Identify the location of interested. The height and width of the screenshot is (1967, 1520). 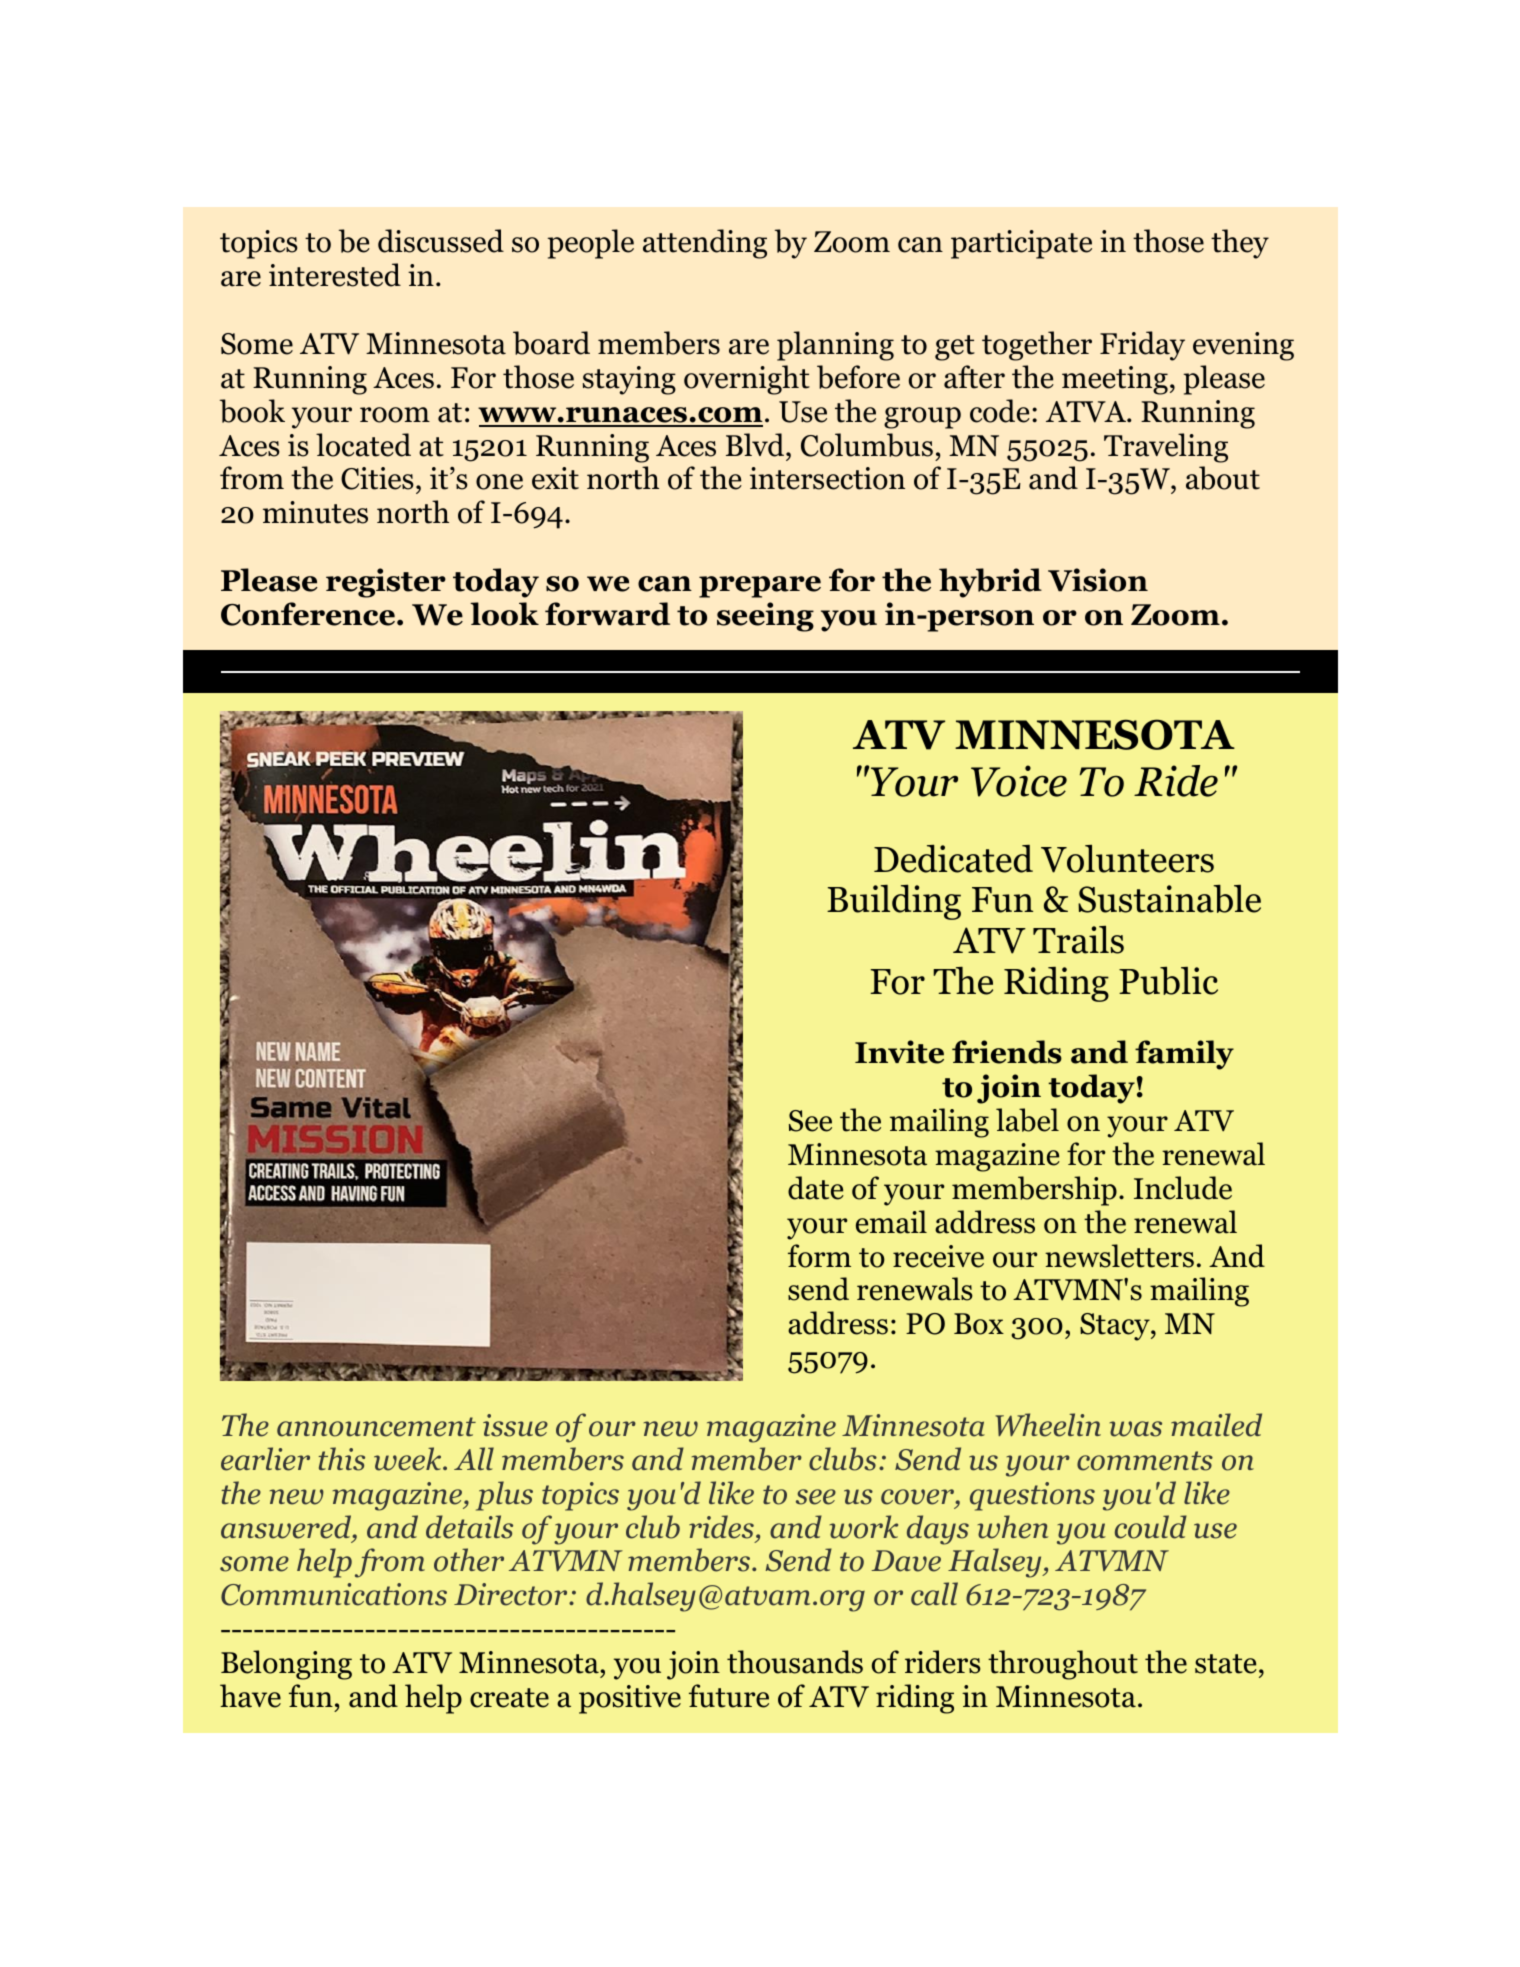
(335, 275).
